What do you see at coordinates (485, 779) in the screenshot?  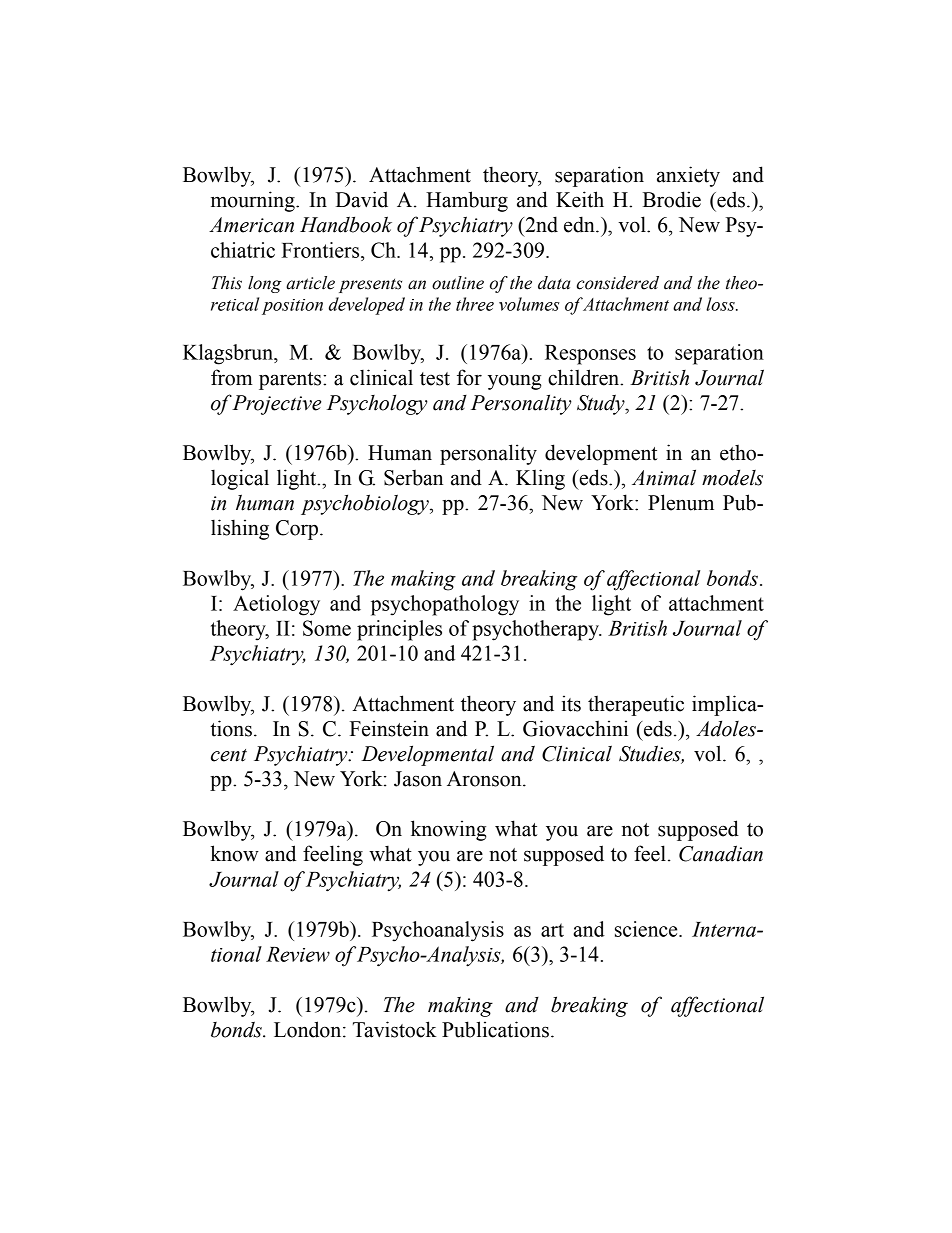 I see `Aronson` at bounding box center [485, 779].
